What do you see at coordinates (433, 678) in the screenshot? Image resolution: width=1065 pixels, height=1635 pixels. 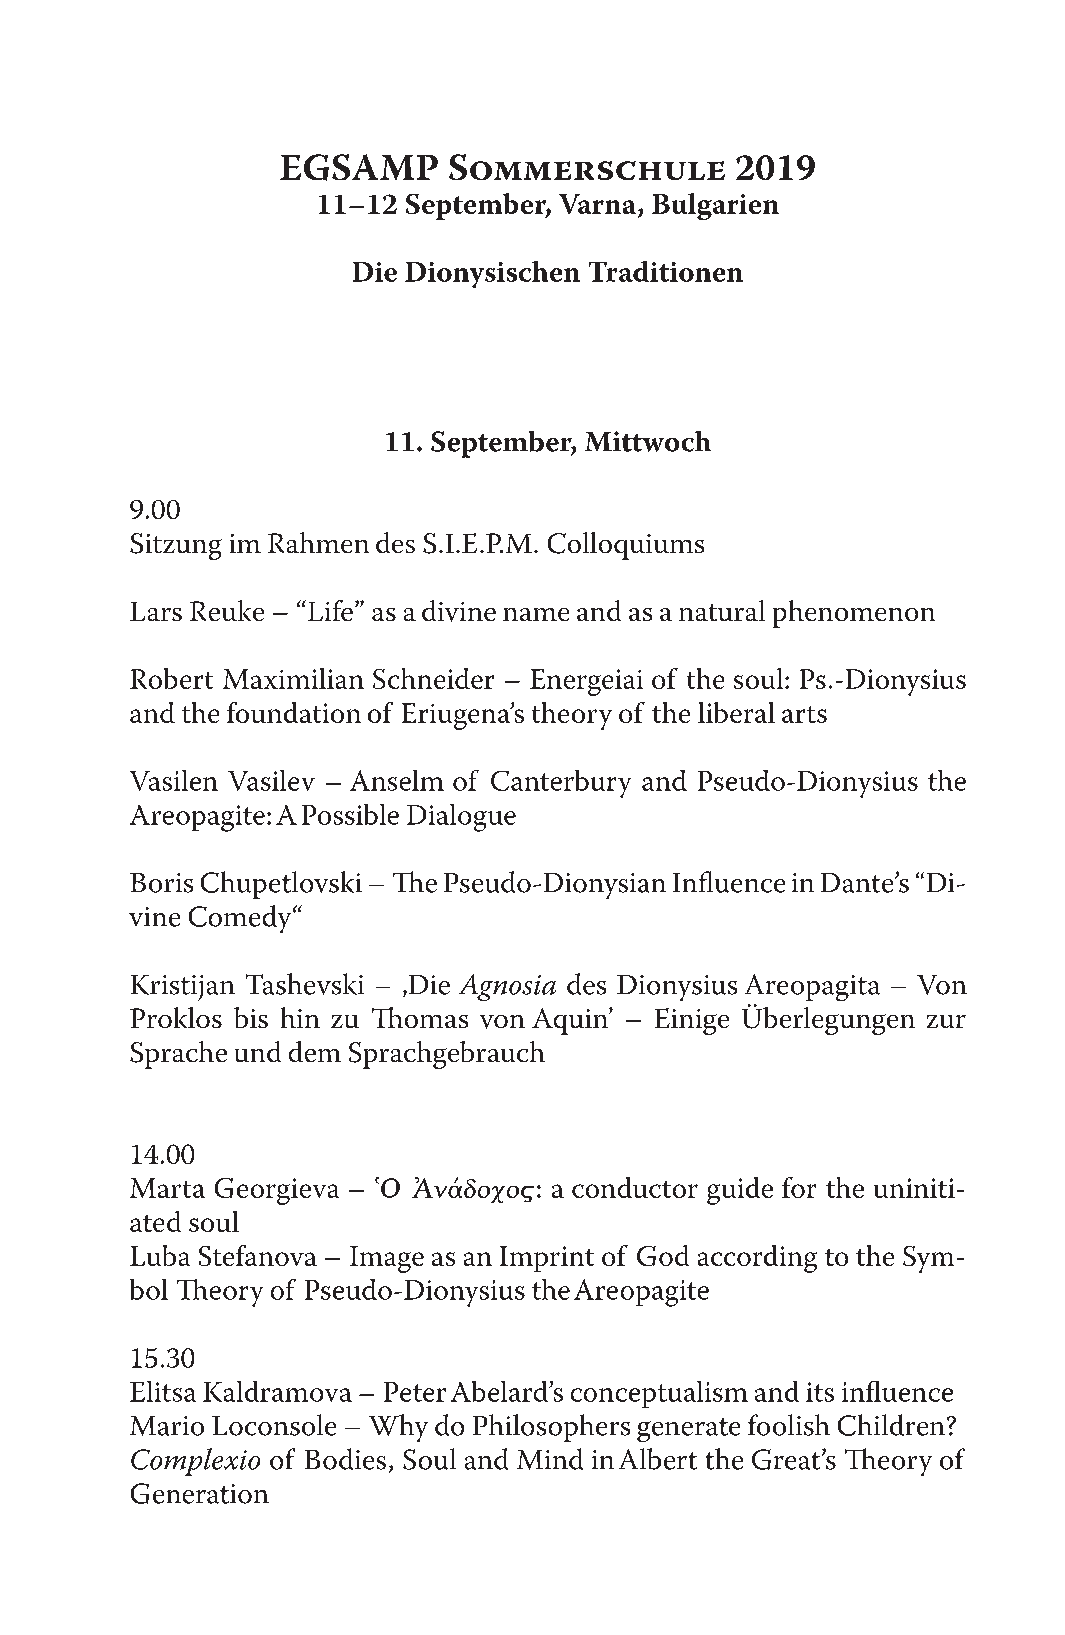 I see `Schneider` at bounding box center [433, 678].
